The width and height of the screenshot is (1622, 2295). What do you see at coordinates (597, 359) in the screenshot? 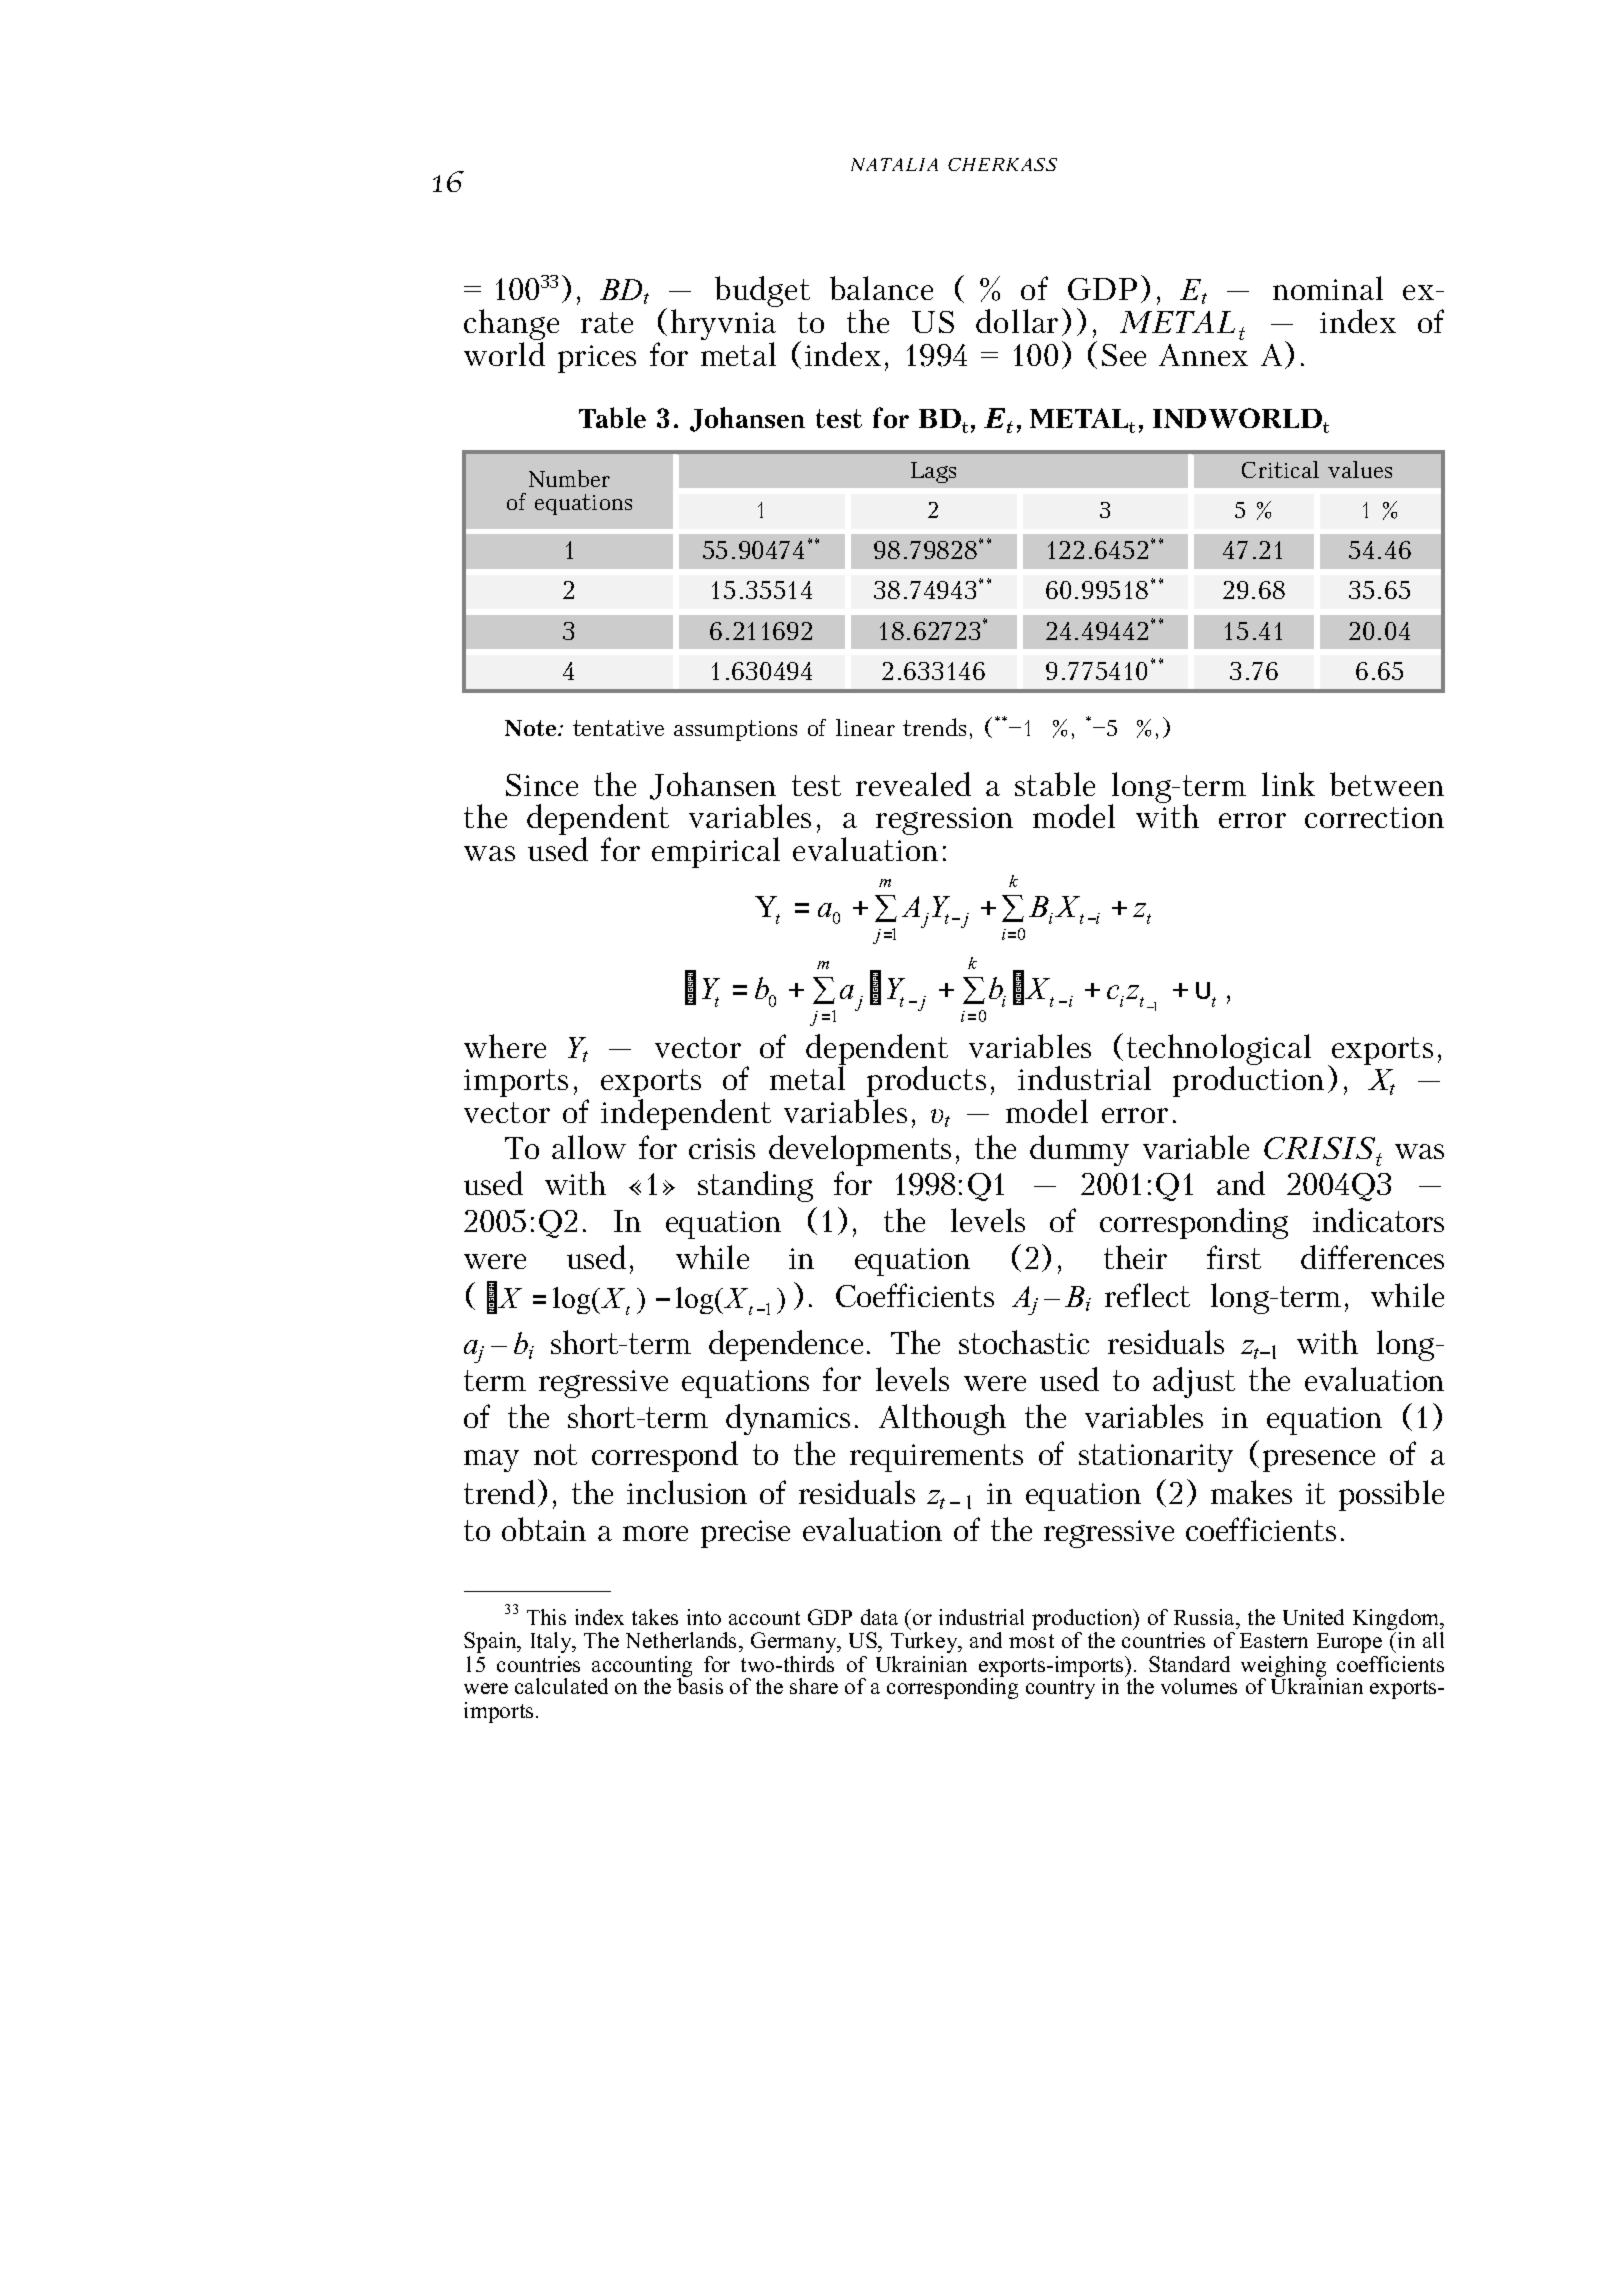
I see `prices` at bounding box center [597, 359].
